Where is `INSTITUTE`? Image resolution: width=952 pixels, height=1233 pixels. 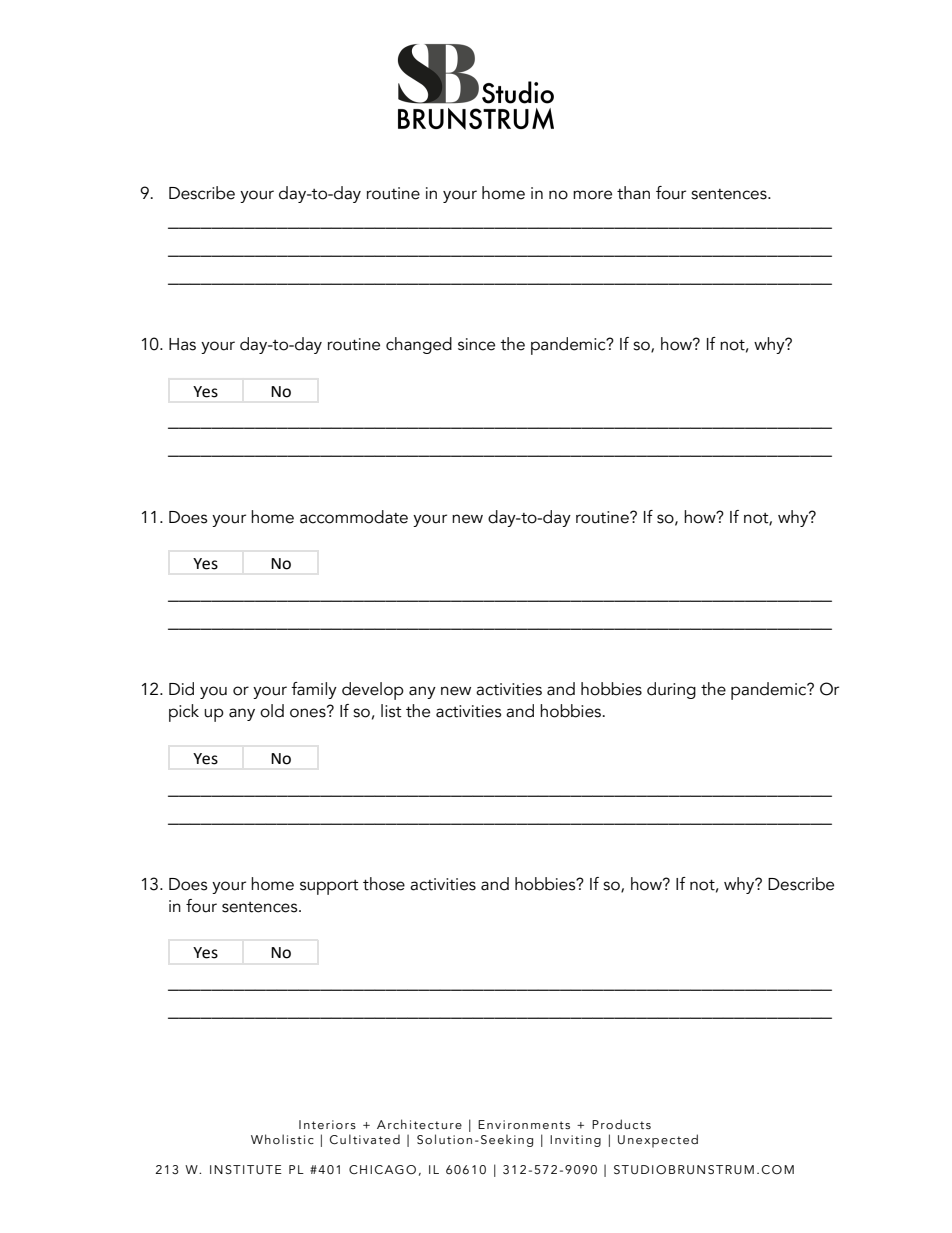 INSTITUTE is located at coordinates (246, 1169).
